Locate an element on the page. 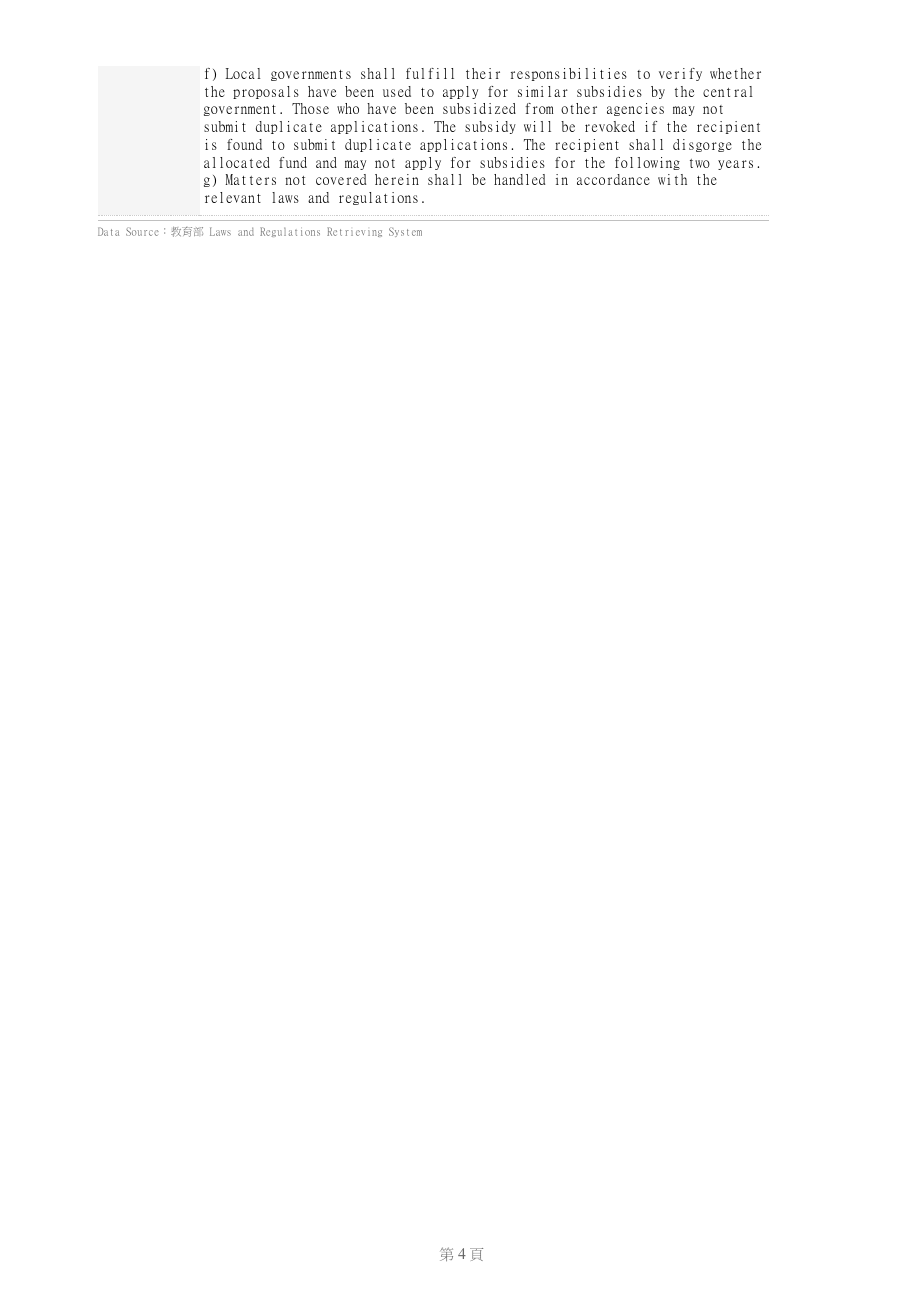 The height and width of the image is (1308, 924). verify is located at coordinates (680, 74).
